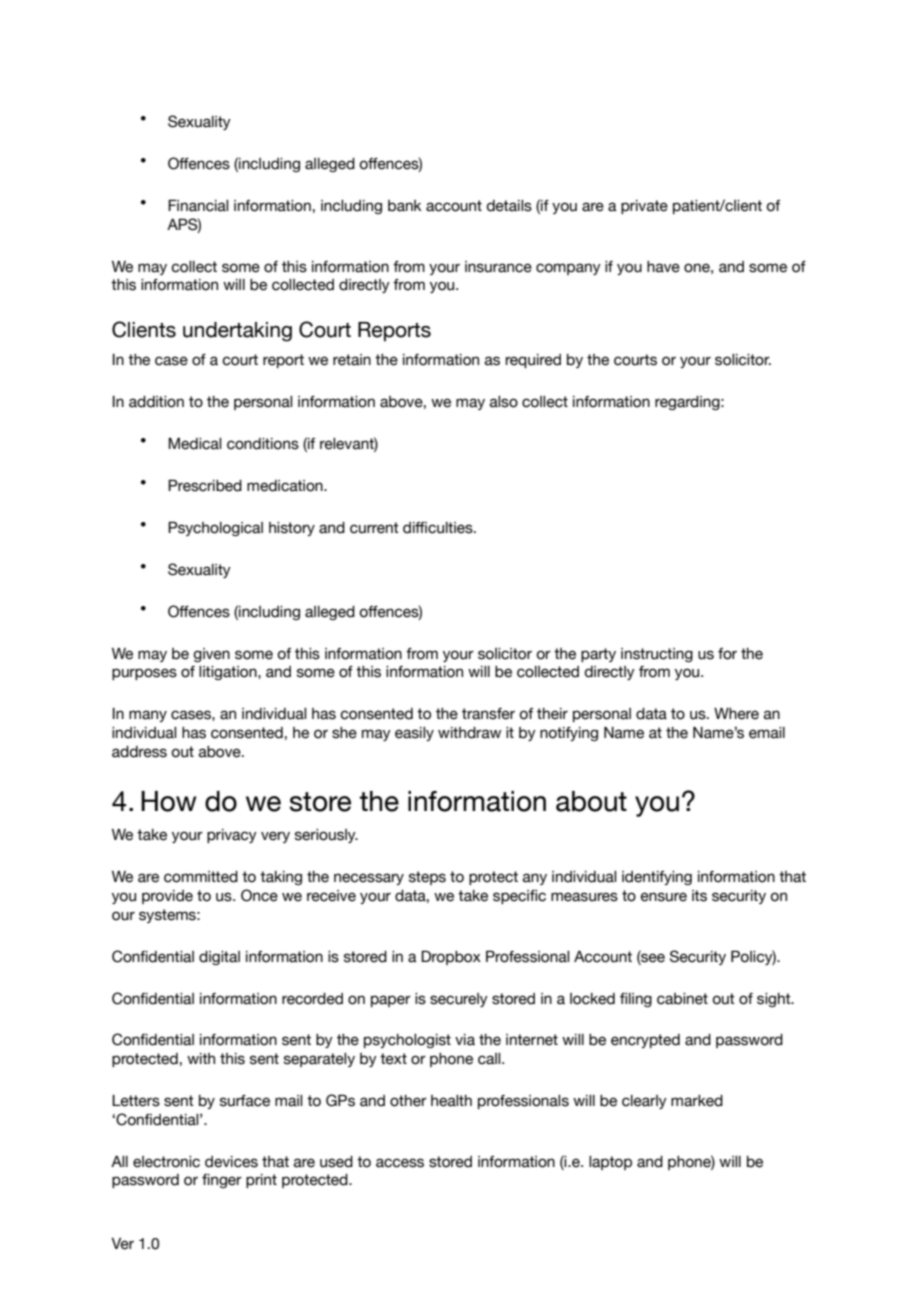 Image resolution: width=924 pixels, height=1308 pixels. What do you see at coordinates (198, 205) in the document?
I see `Financial` at bounding box center [198, 205].
